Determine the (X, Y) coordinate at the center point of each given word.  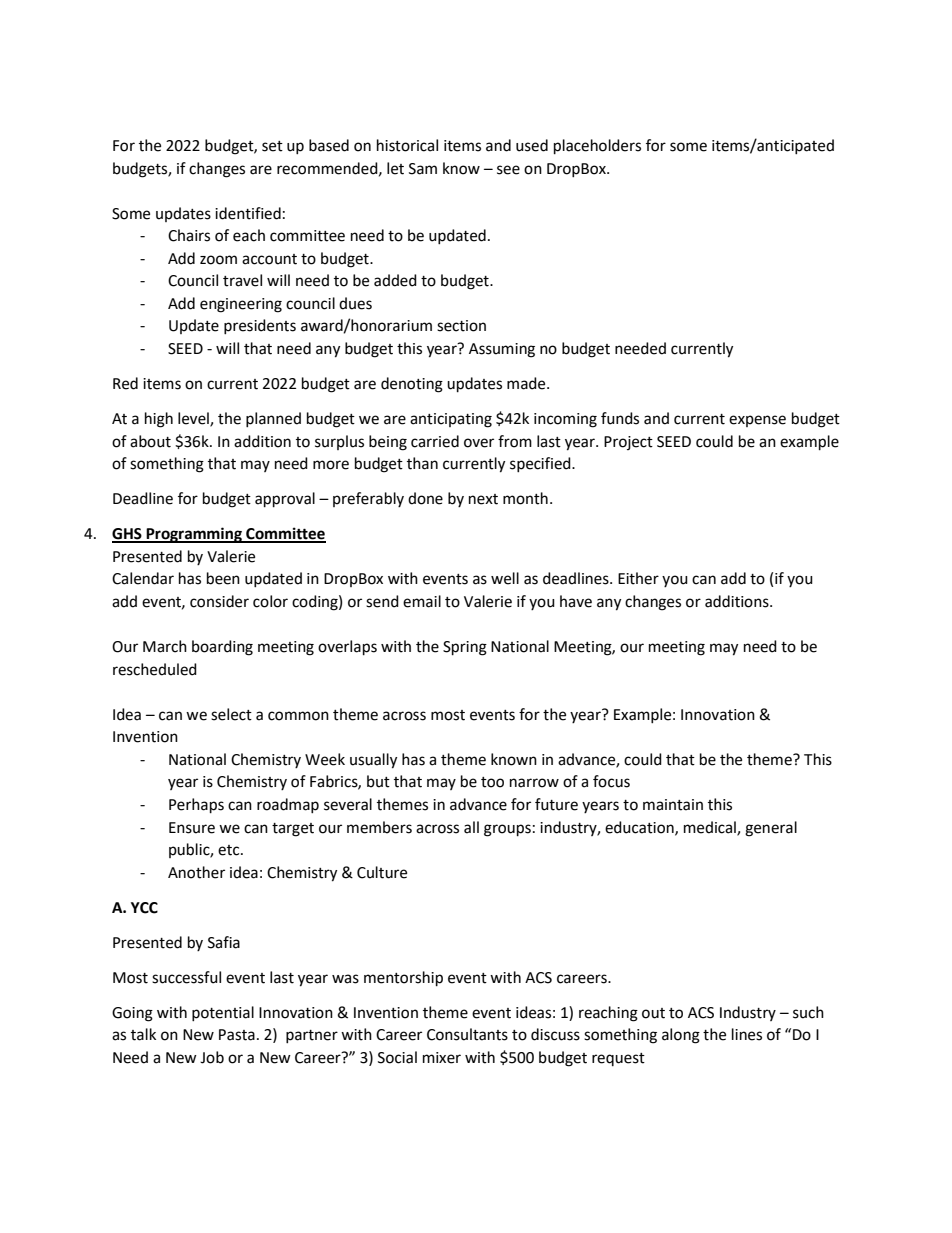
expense (757, 421)
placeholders (597, 147)
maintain (673, 805)
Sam (423, 169)
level (194, 419)
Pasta (237, 1035)
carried (435, 441)
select (231, 714)
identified (248, 213)
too (492, 782)
